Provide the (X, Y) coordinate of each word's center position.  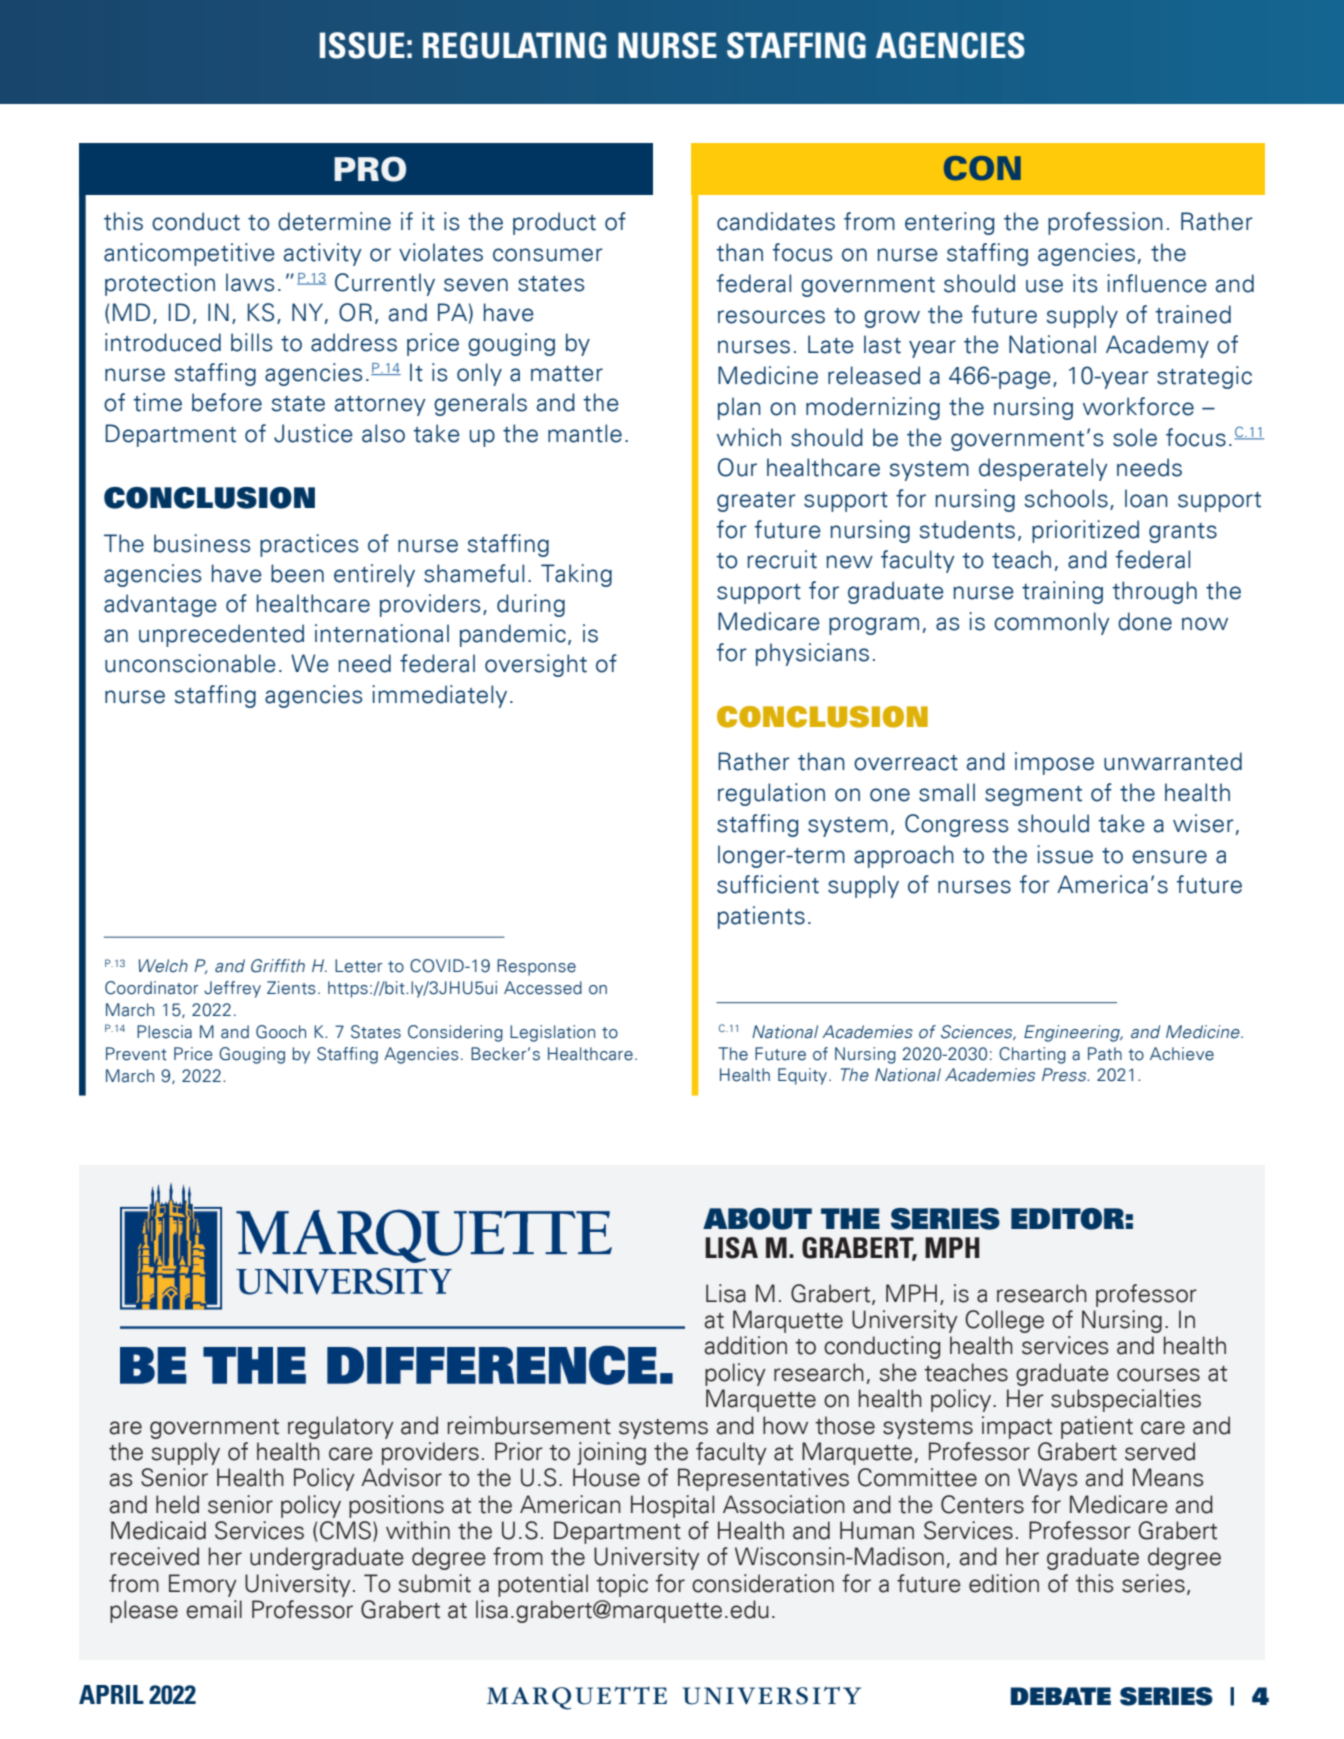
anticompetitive (189, 254)
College (1004, 1321)
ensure (1170, 857)
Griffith (278, 966)
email (214, 1609)
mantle (585, 433)
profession (1105, 223)
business (202, 543)
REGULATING (514, 45)
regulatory (341, 1427)
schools (1066, 498)
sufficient (768, 884)
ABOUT (757, 1219)
